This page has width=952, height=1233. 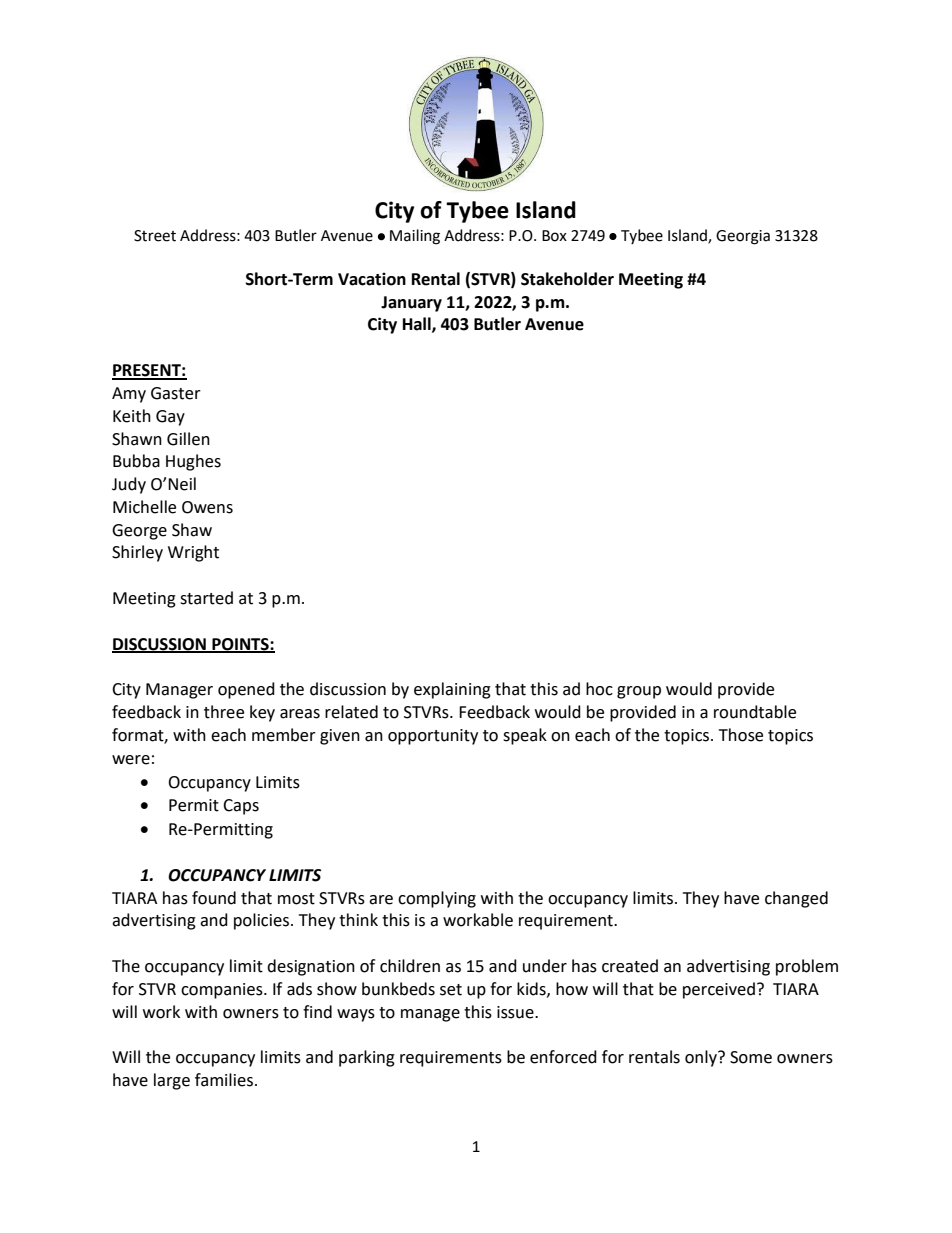 I want to click on group, so click(x=639, y=692).
